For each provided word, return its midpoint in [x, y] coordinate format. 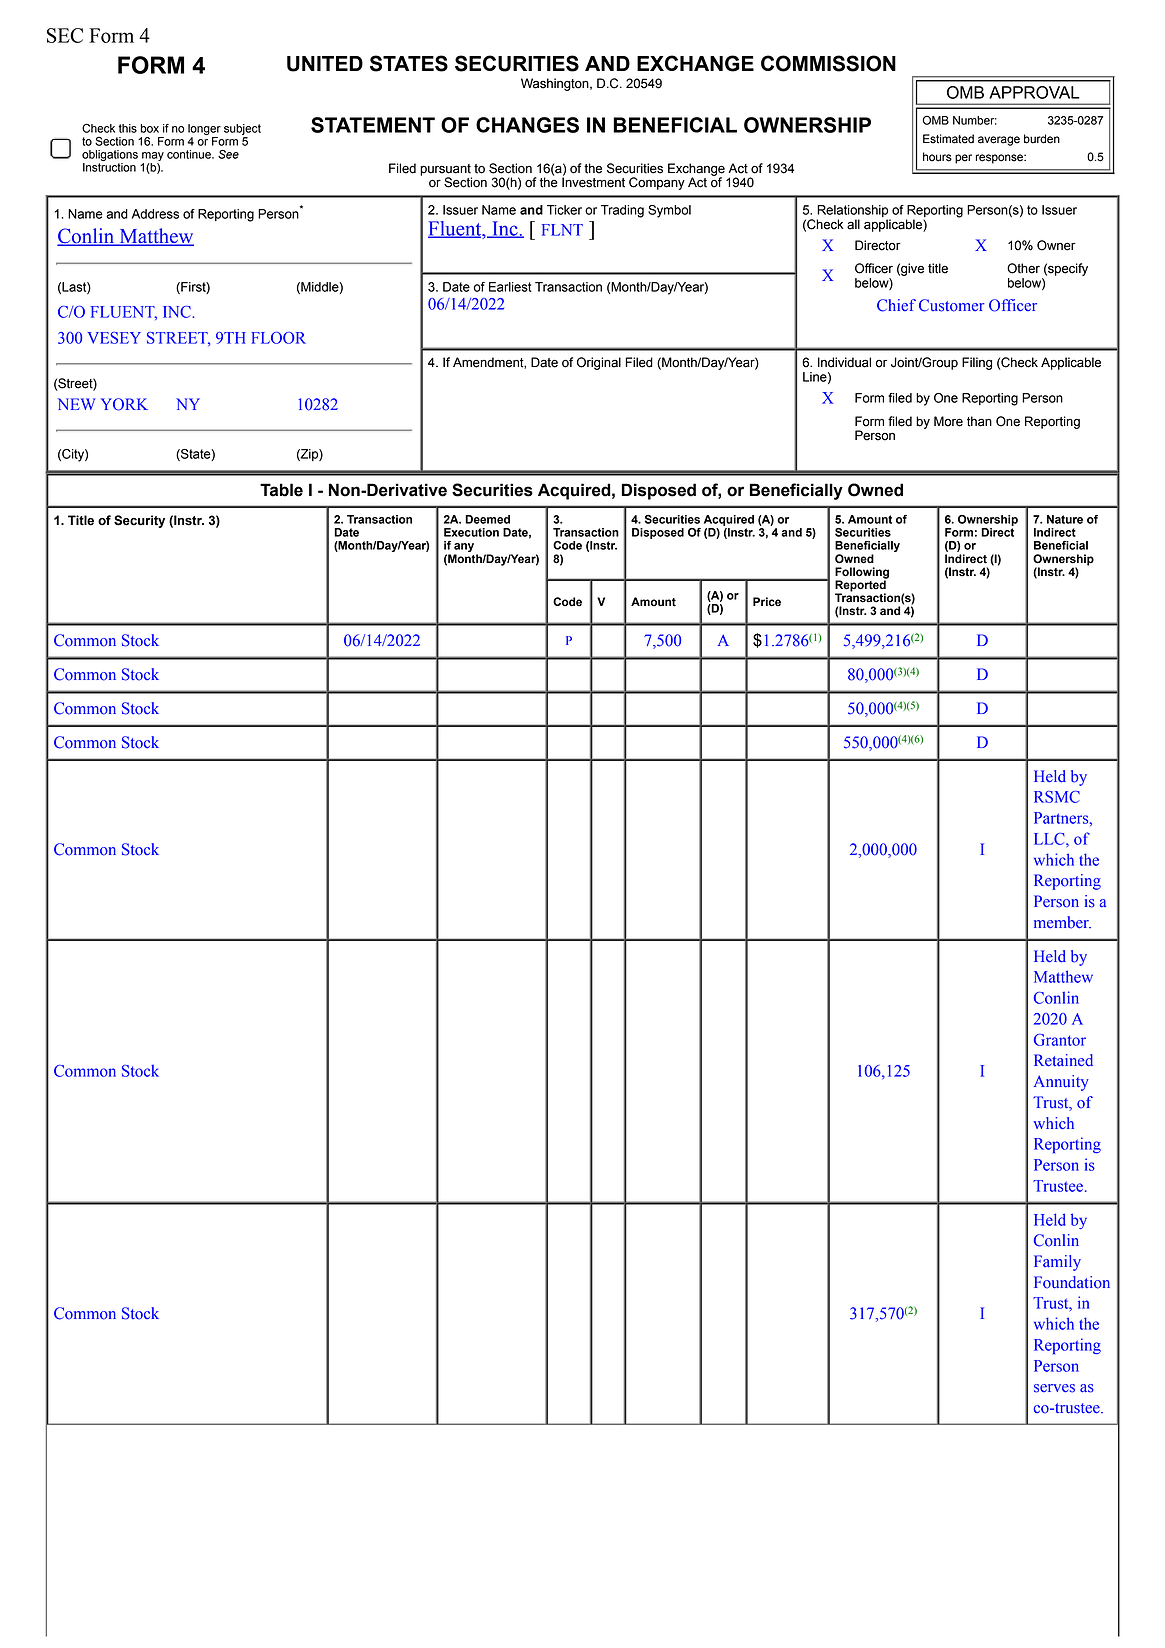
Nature [1065, 519]
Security [139, 521]
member [1062, 922]
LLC [1050, 839]
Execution [471, 532]
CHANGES [527, 125]
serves [1054, 1388]
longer [204, 129]
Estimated [948, 139]
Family [1057, 1263]
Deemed [487, 519]
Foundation [1072, 1282]
